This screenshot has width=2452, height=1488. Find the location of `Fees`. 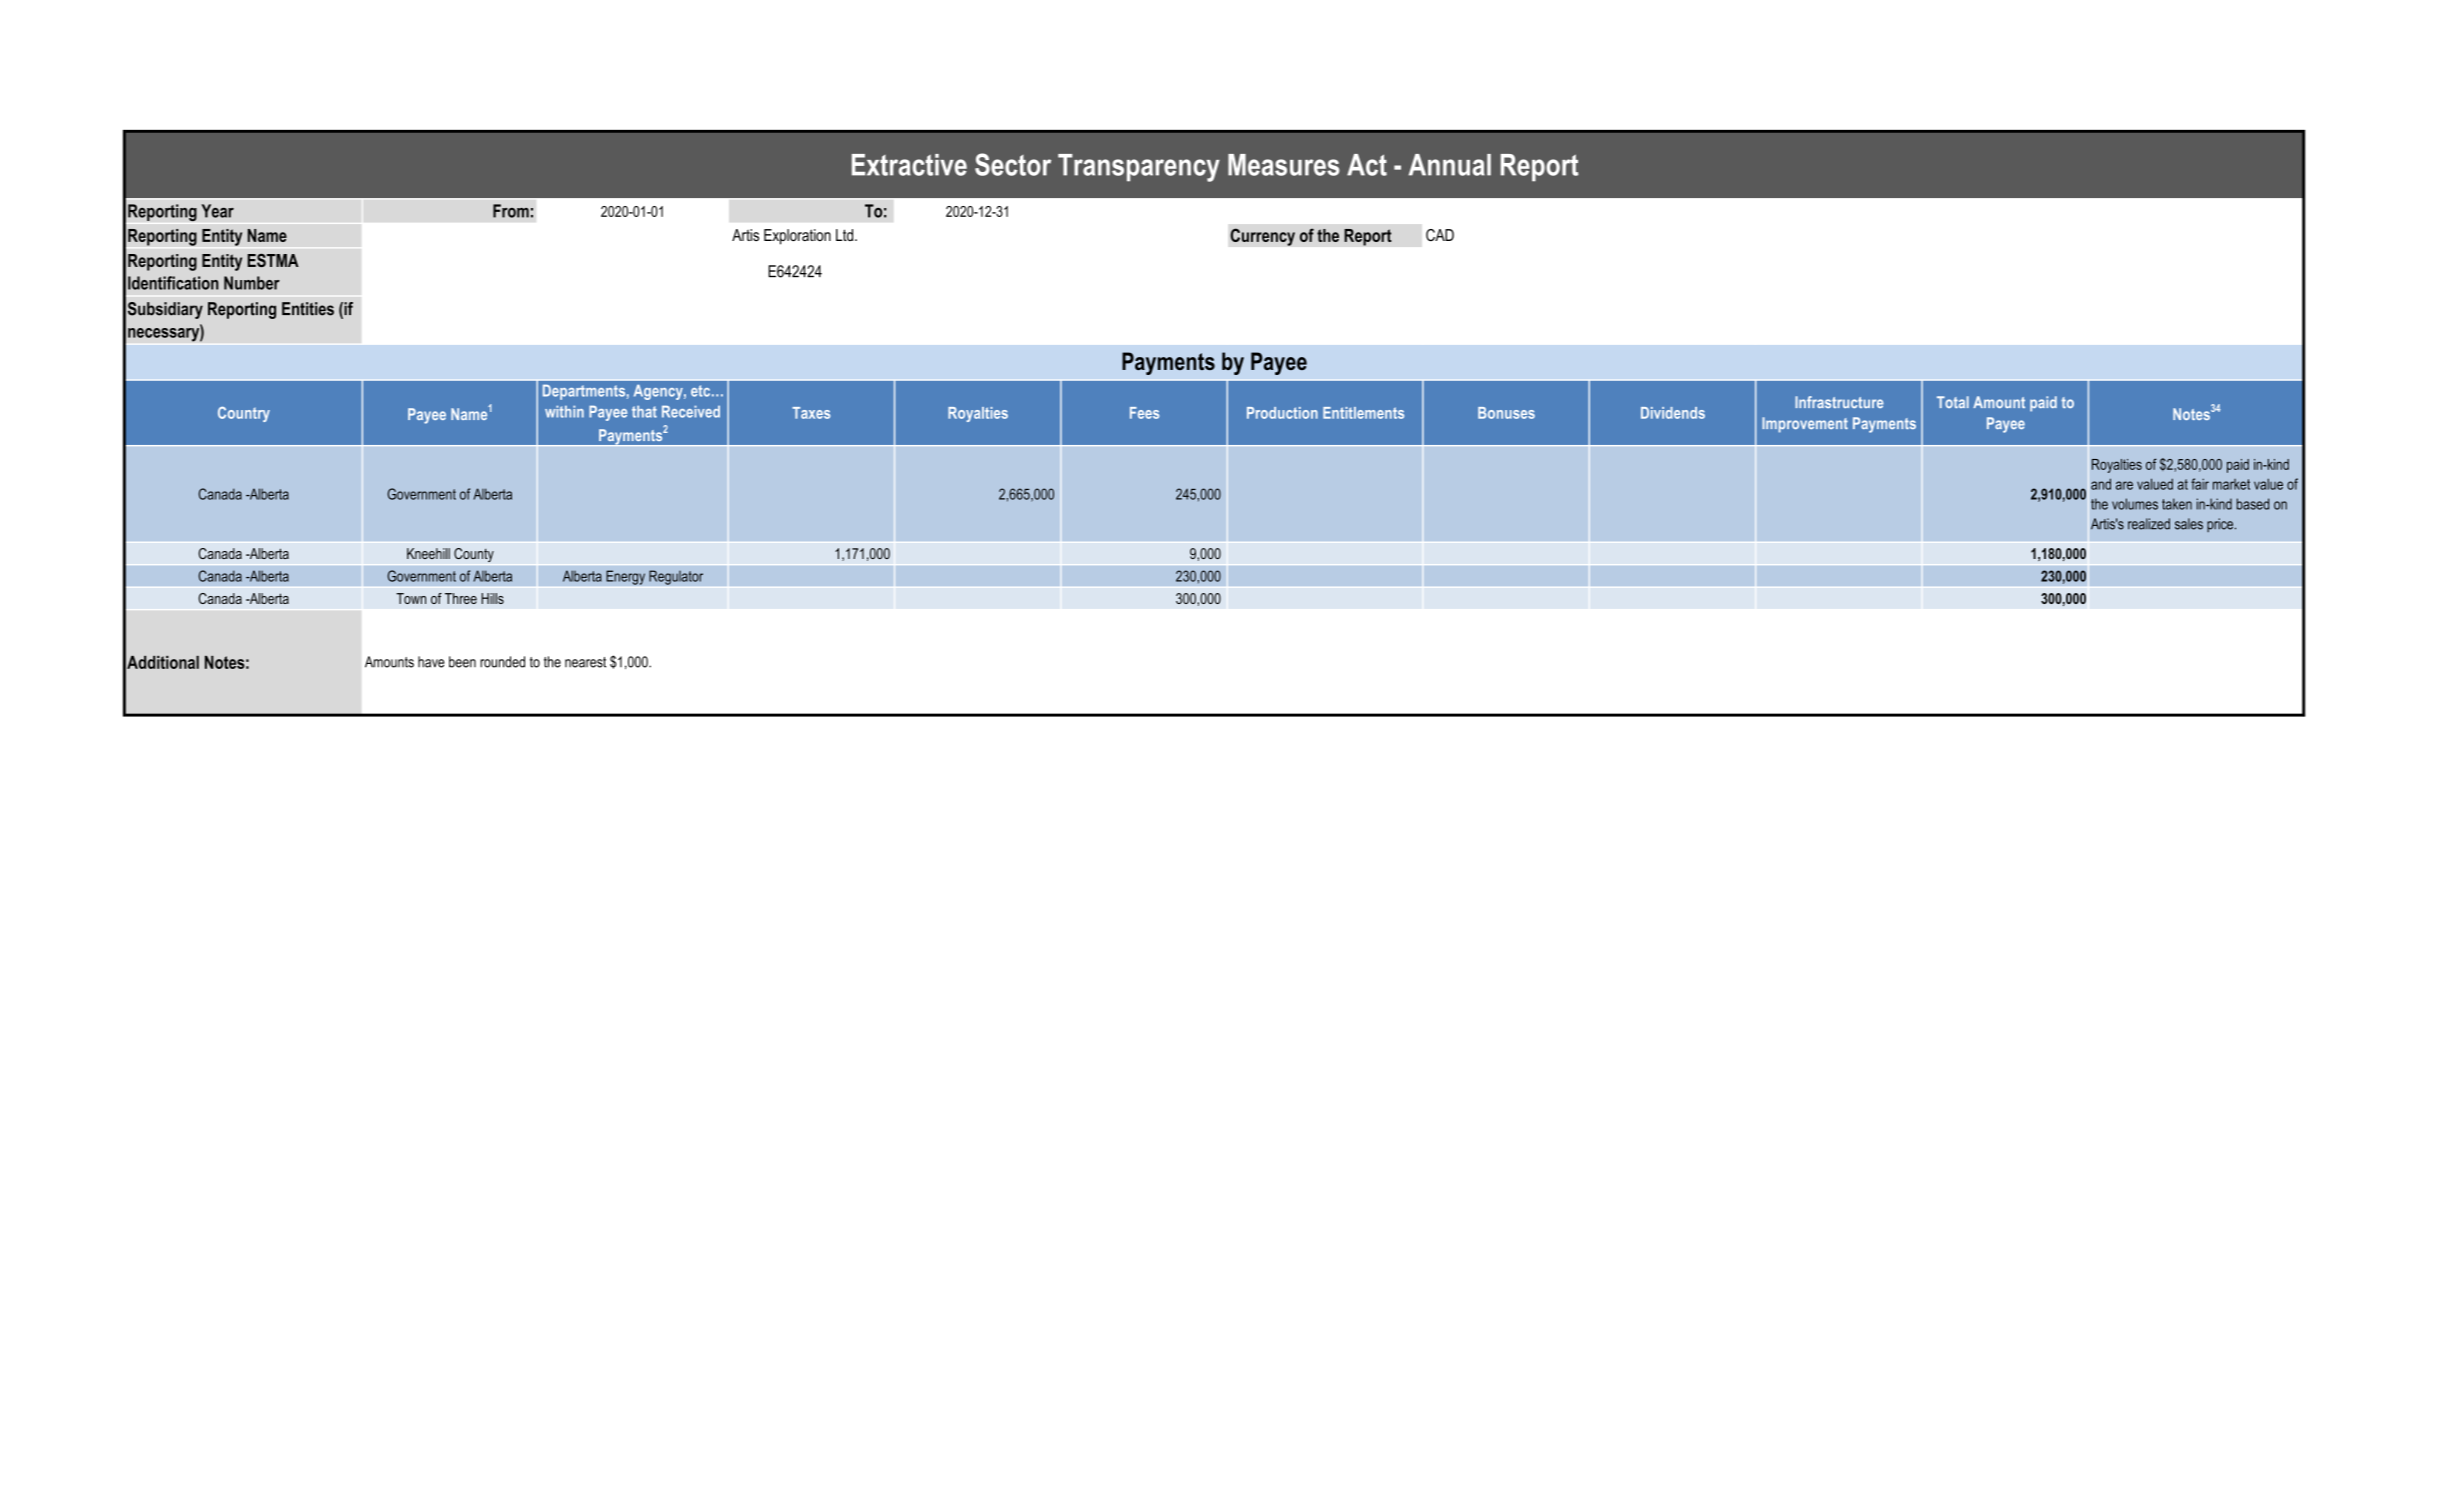

Fees is located at coordinates (1144, 413).
